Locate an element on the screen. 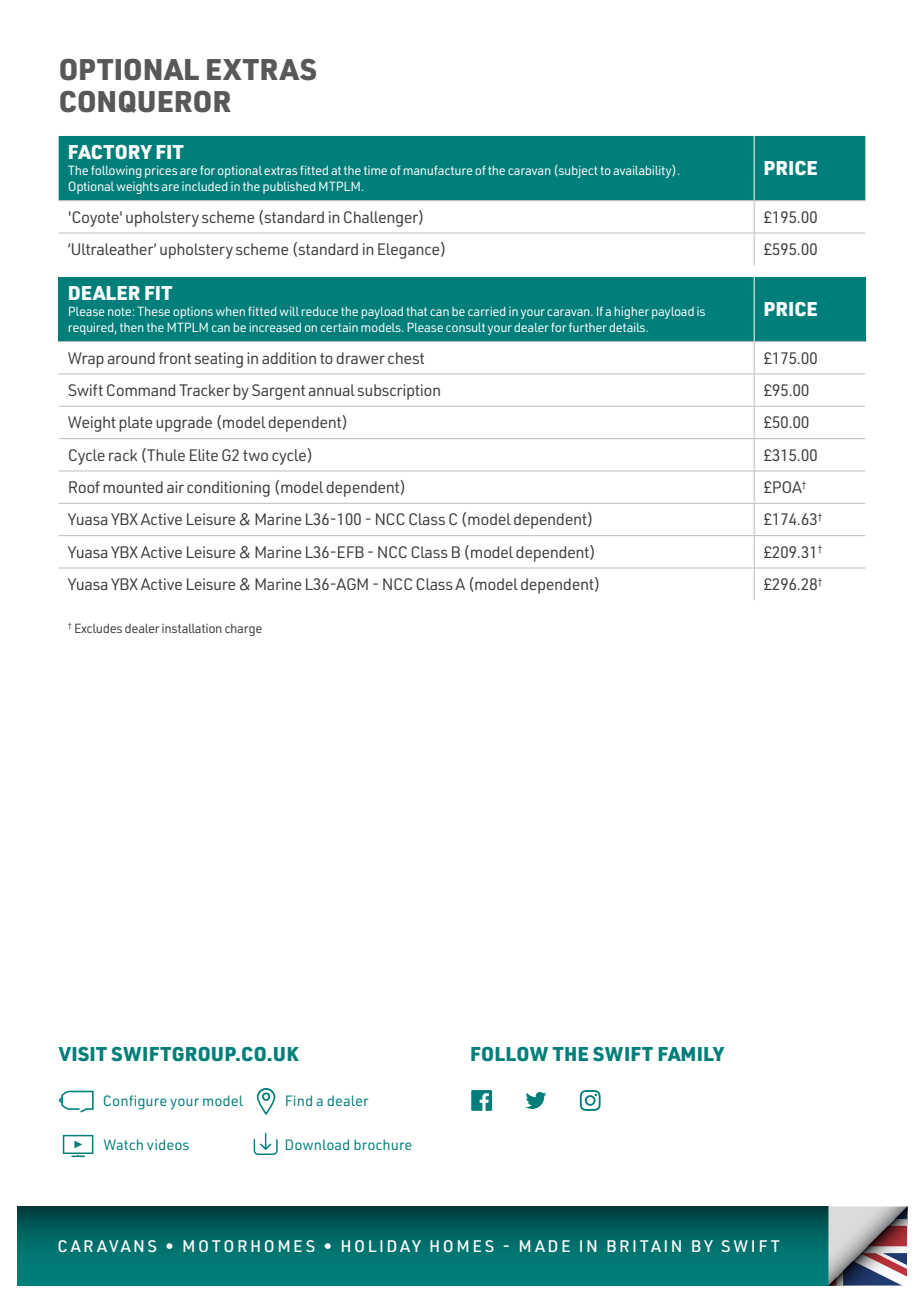 Image resolution: width=924 pixels, height=1303 pixels. Configure is located at coordinates (135, 1102).
